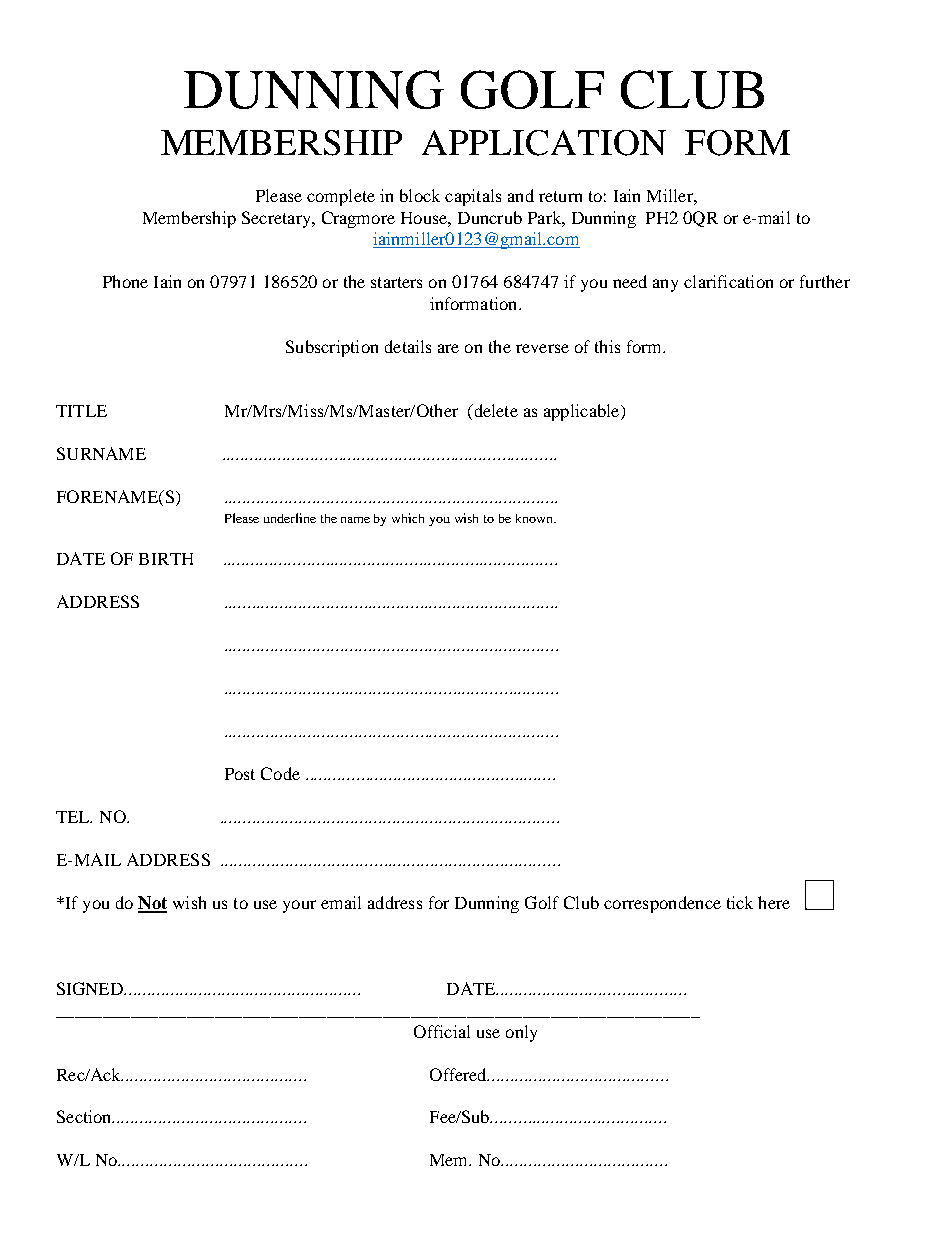 This screenshot has width=952, height=1233. What do you see at coordinates (299, 906) in the screenshot?
I see `your` at bounding box center [299, 906].
